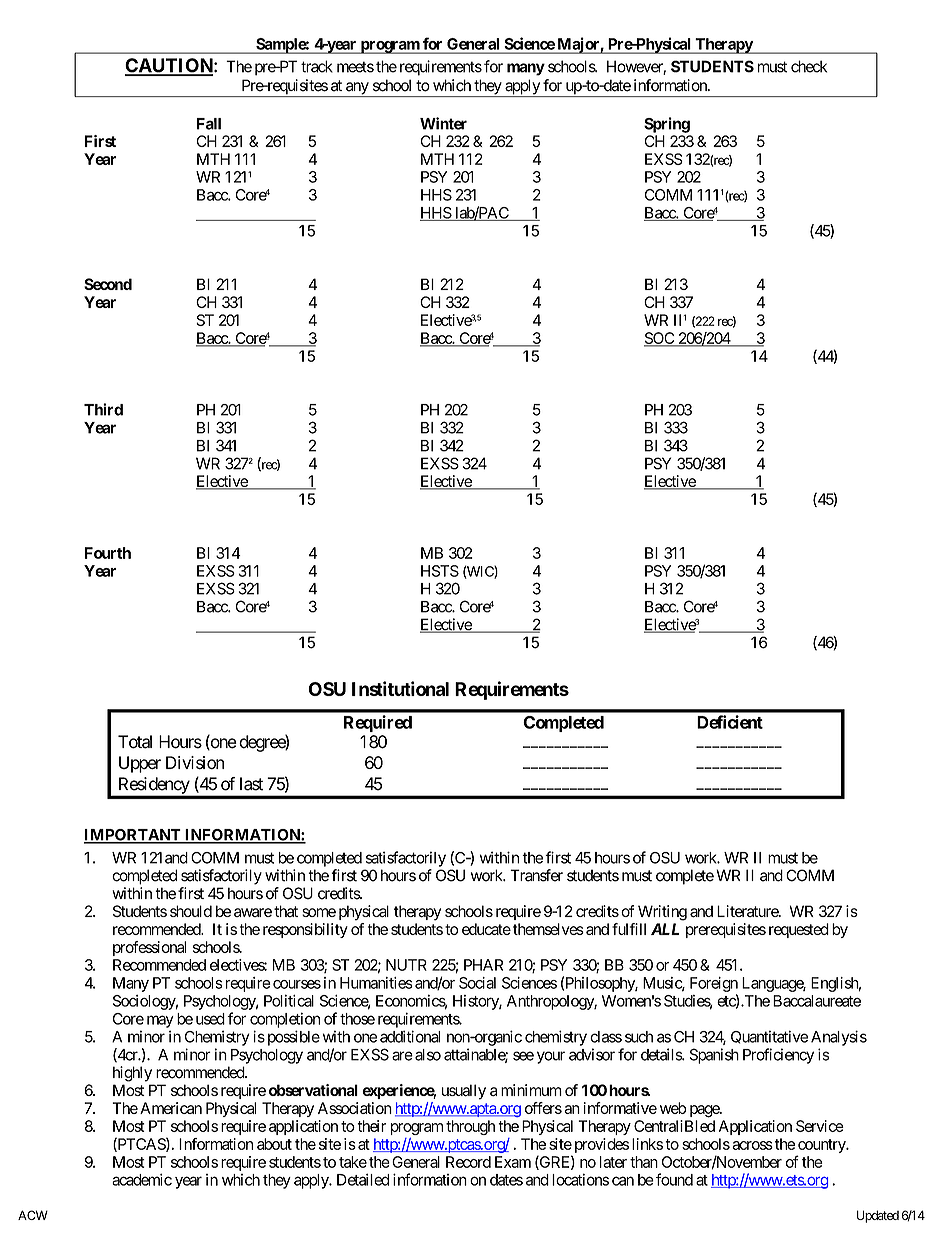  Describe the element at coordinates (730, 722) in the document. I see `Deficient` at that location.
